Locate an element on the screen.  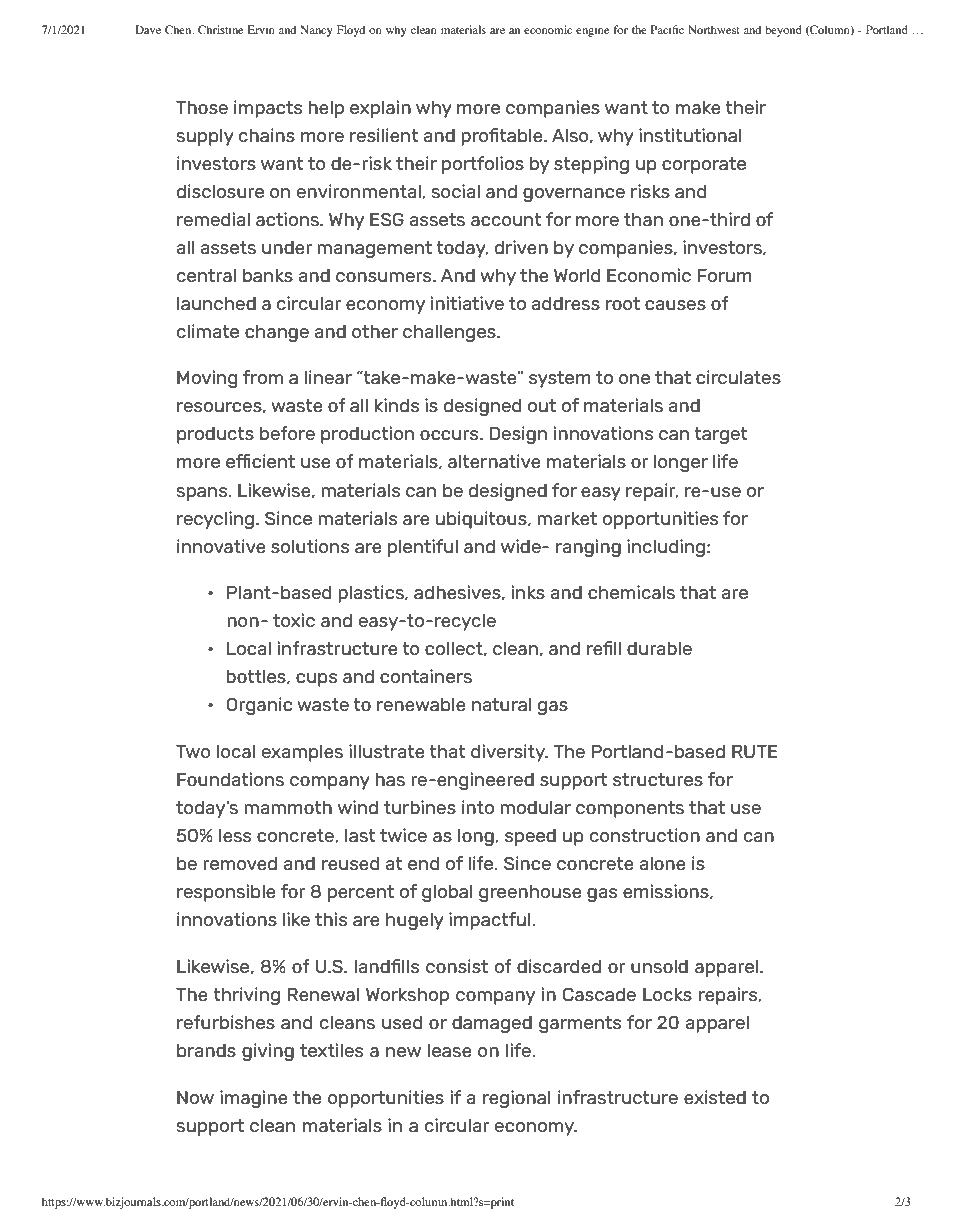
chemicals is located at coordinates (631, 592).
